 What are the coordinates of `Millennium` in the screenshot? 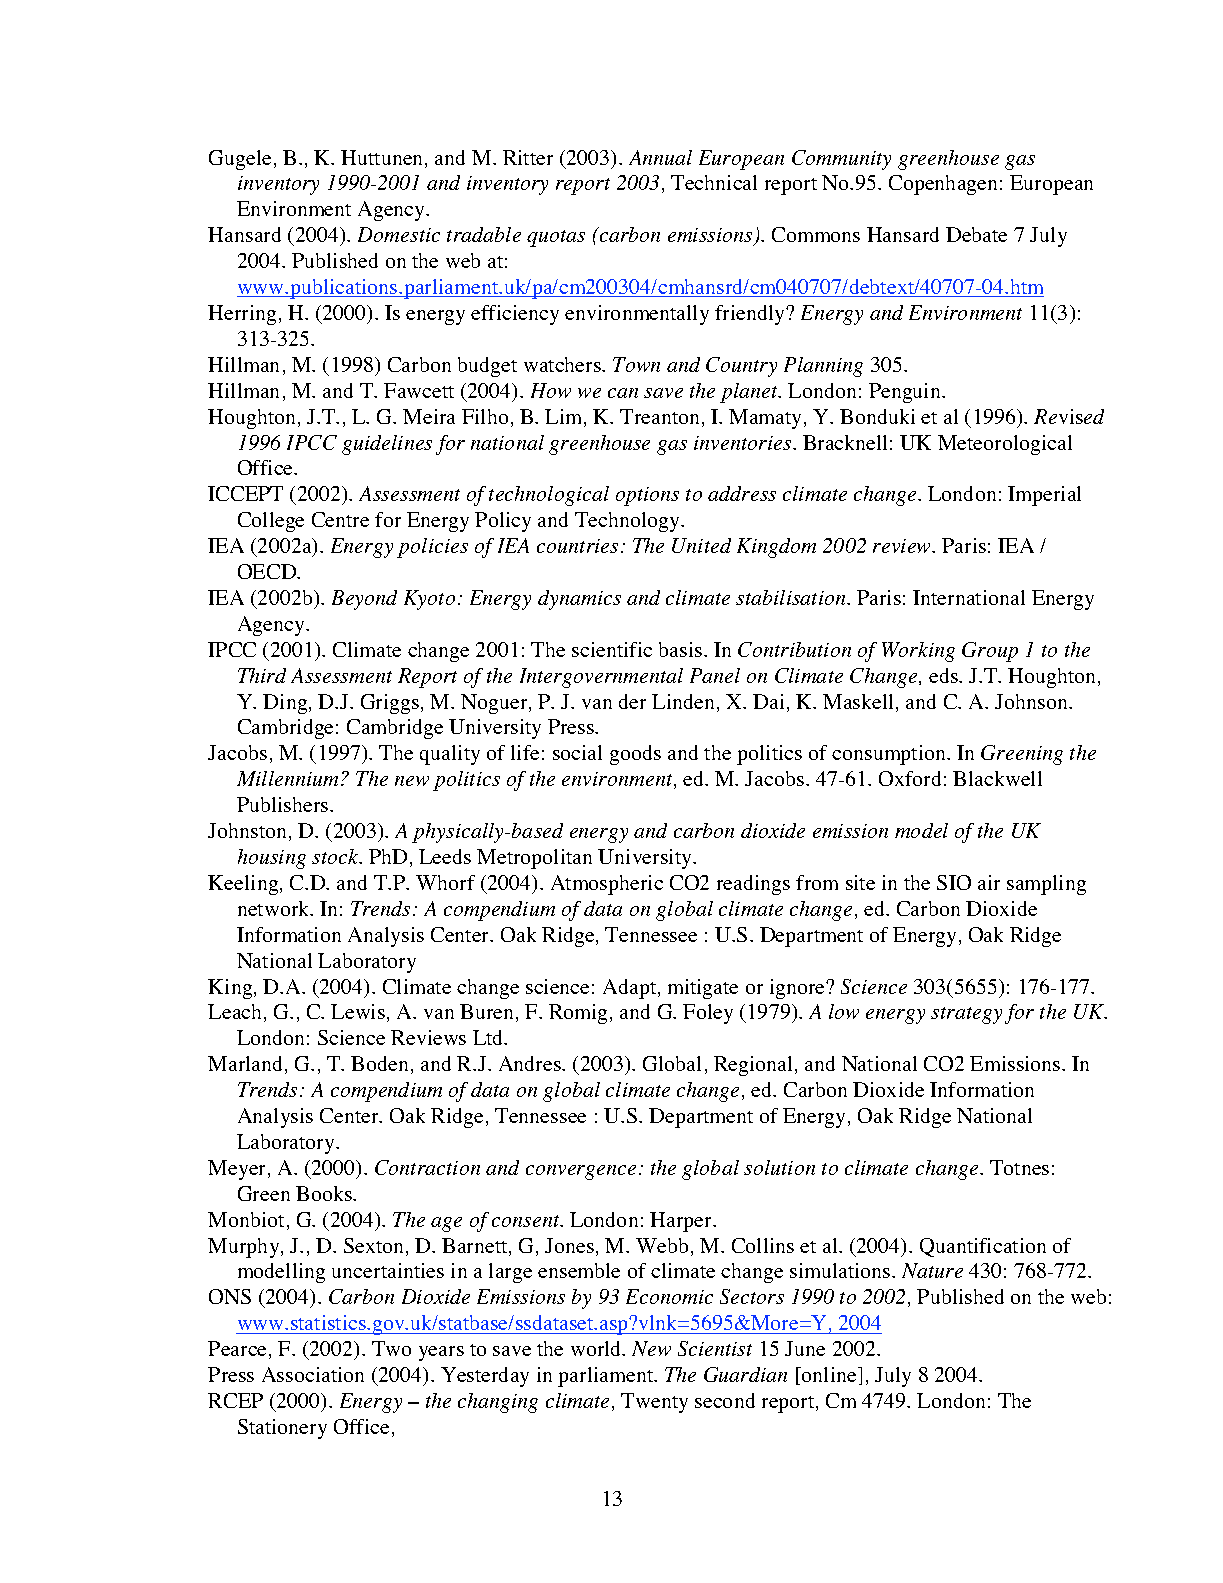 It's located at (287, 778).
